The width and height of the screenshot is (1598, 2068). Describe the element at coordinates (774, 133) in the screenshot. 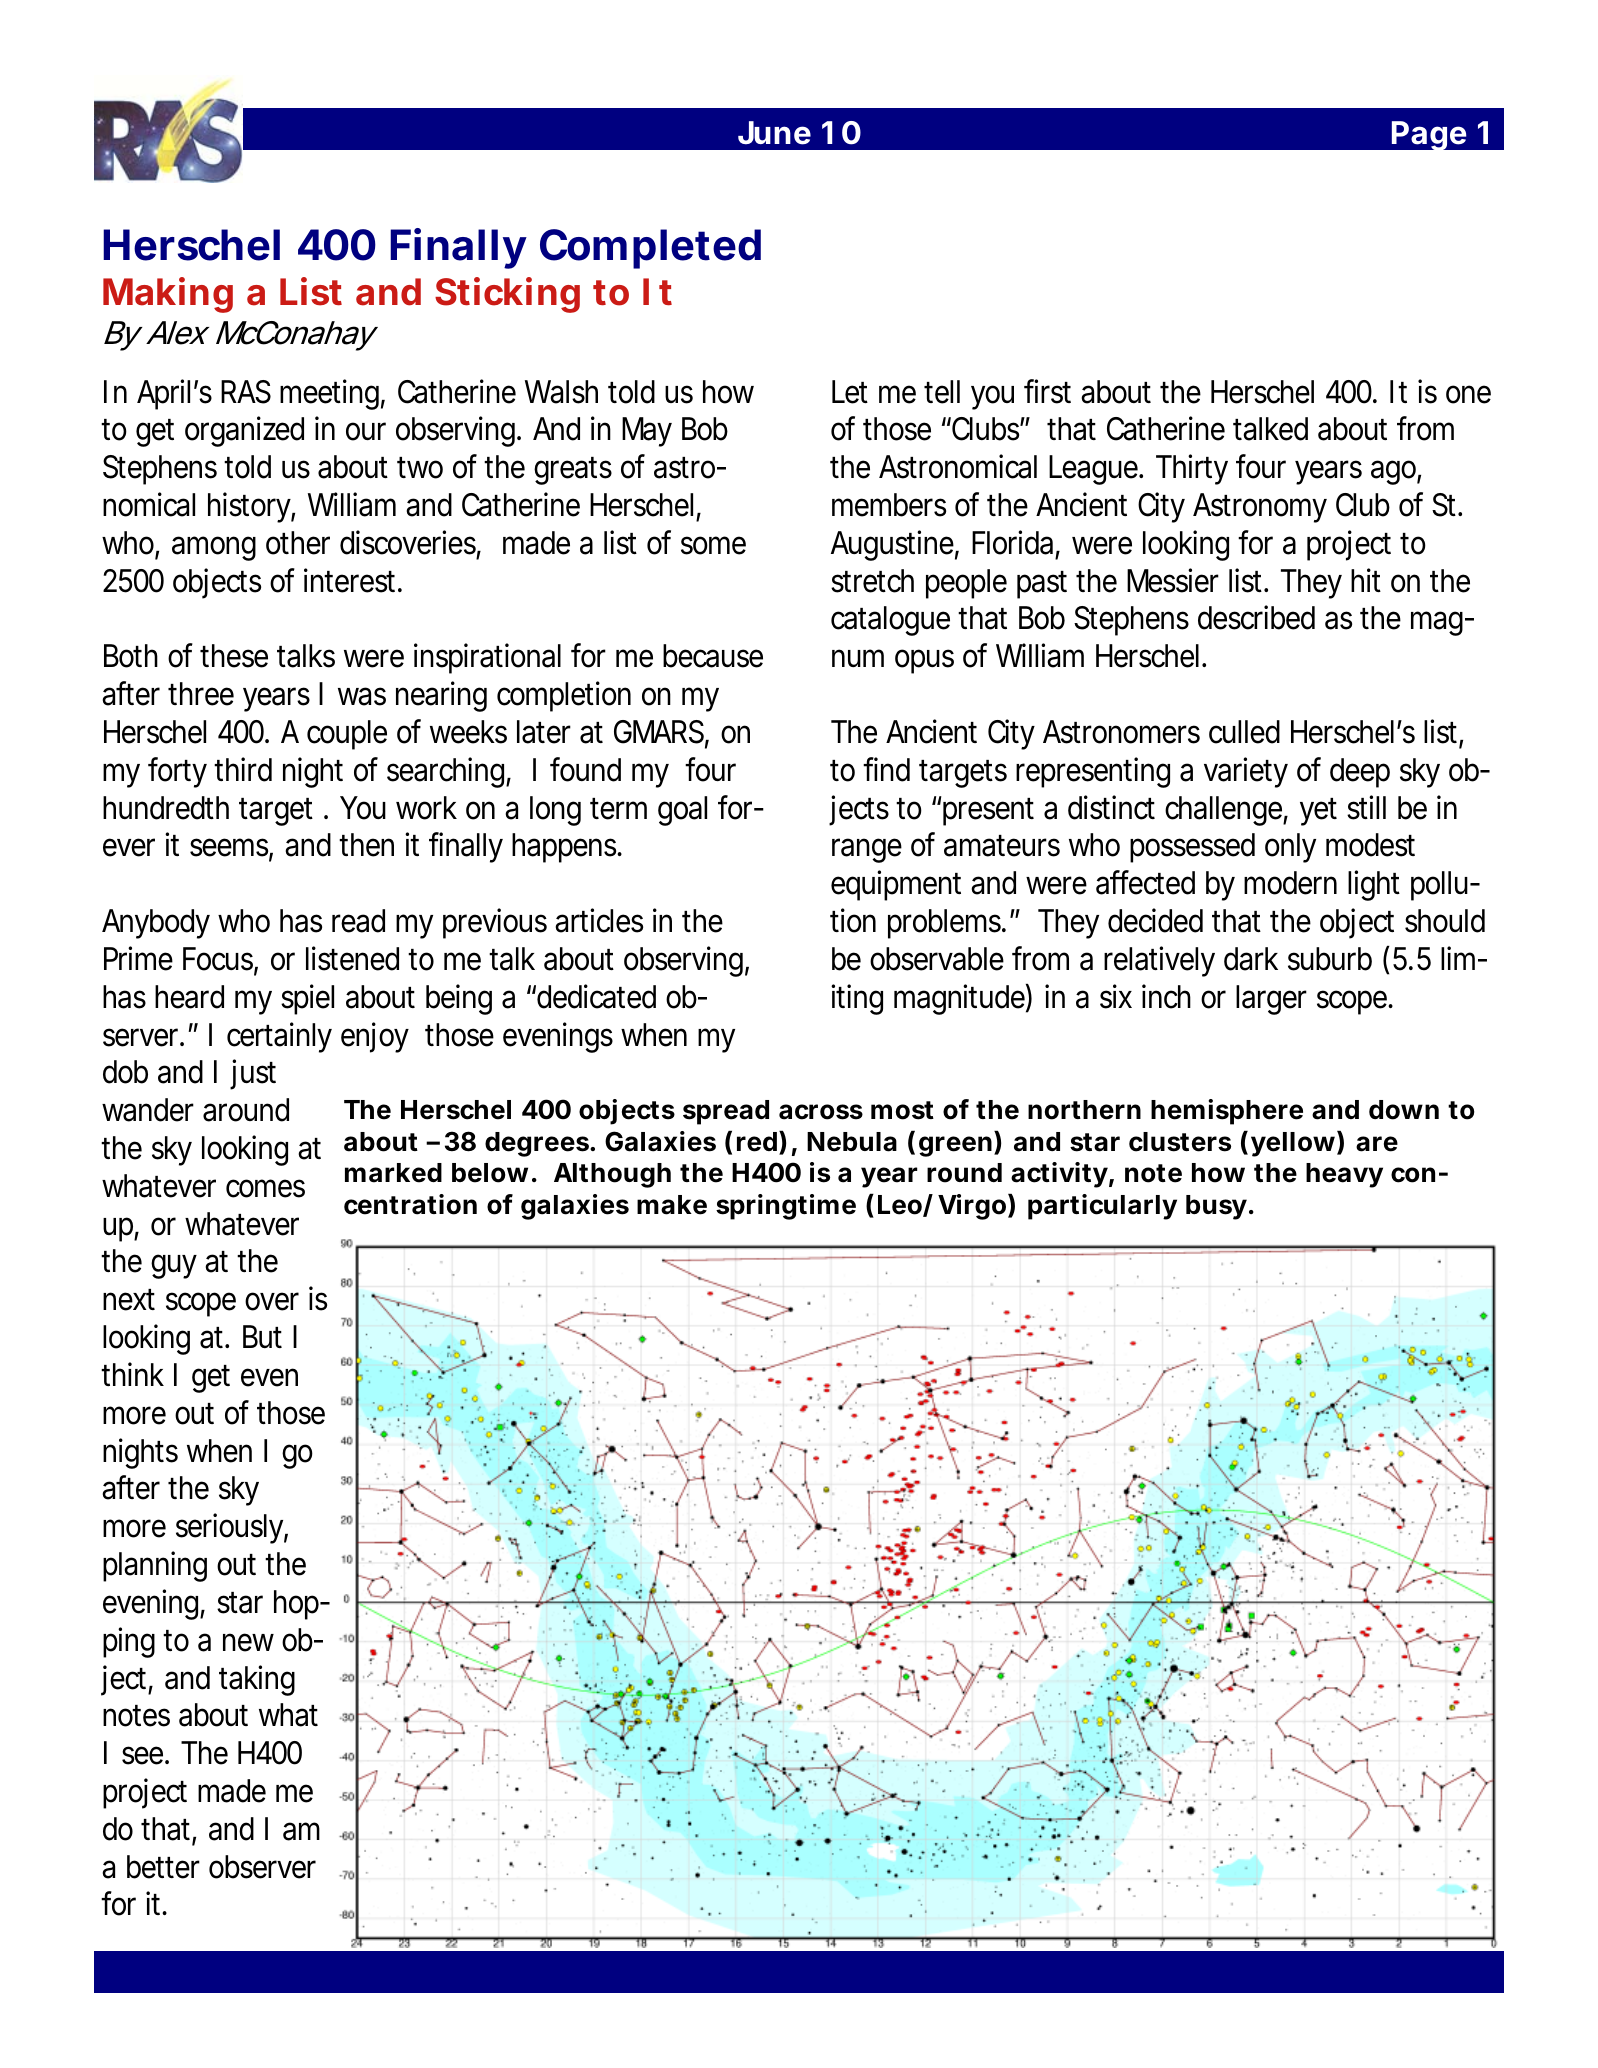

I see `June` at that location.
